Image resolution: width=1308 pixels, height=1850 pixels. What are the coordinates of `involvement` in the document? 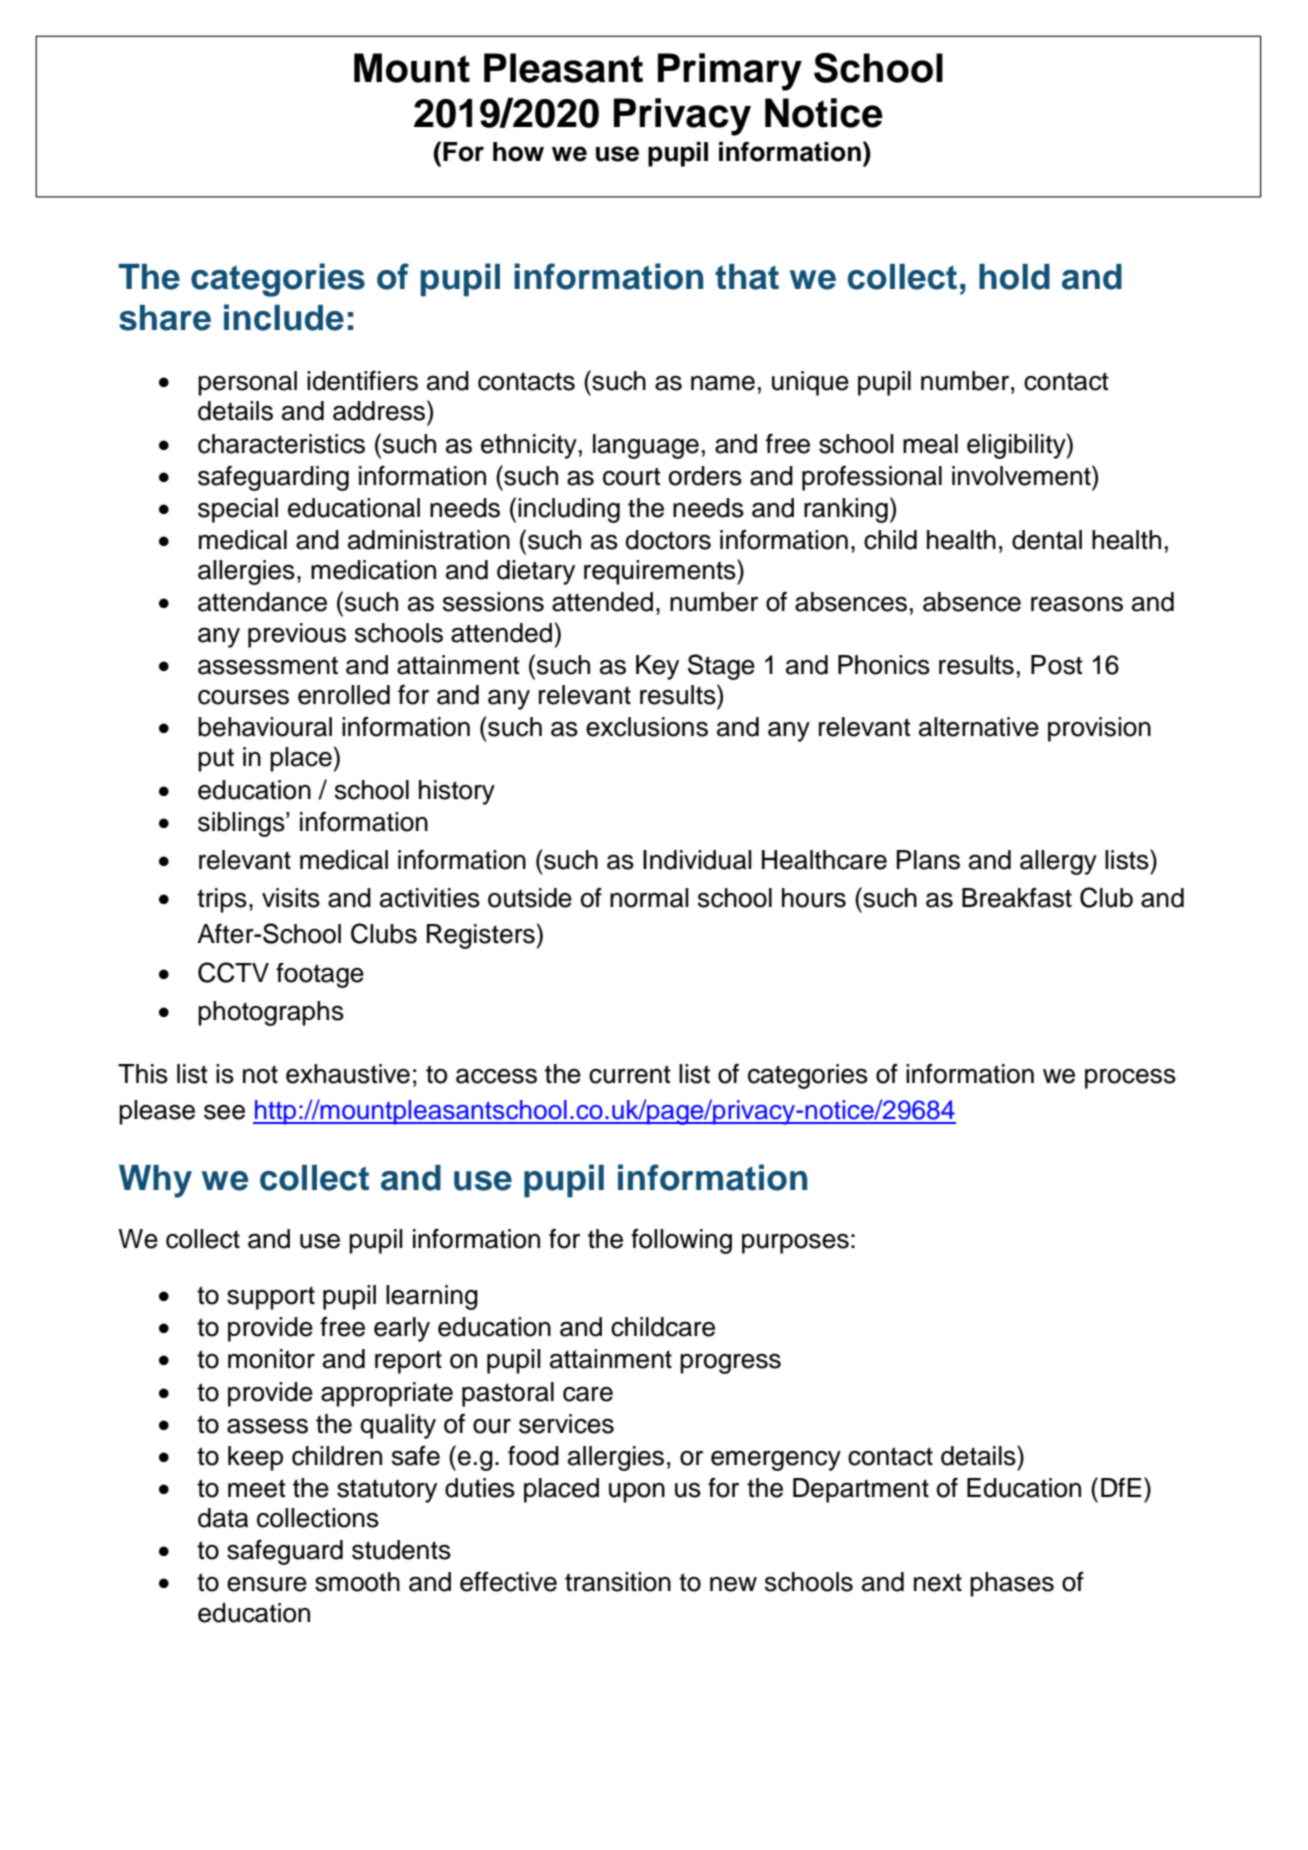 It's located at (1022, 475).
